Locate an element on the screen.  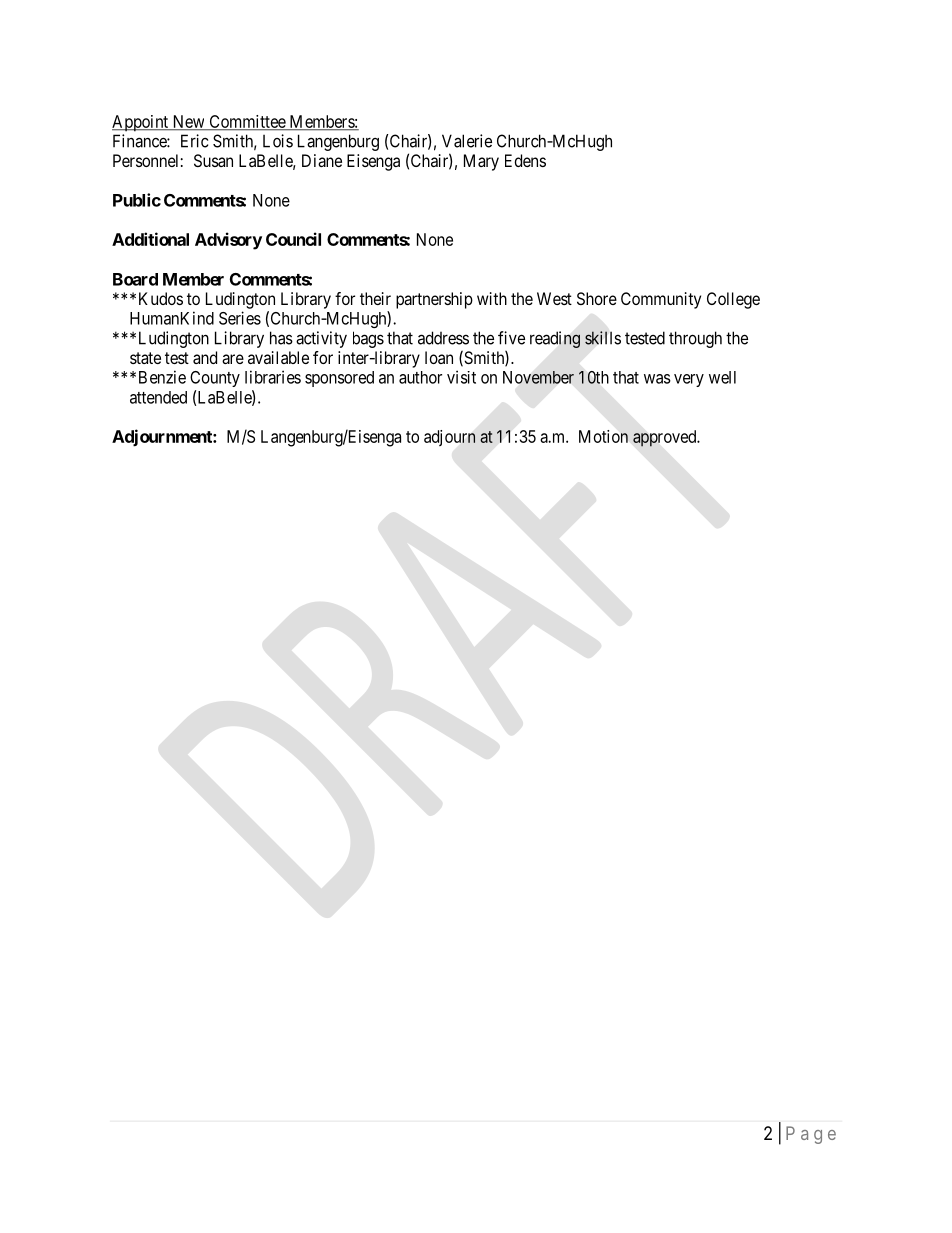
partnership is located at coordinates (434, 300).
